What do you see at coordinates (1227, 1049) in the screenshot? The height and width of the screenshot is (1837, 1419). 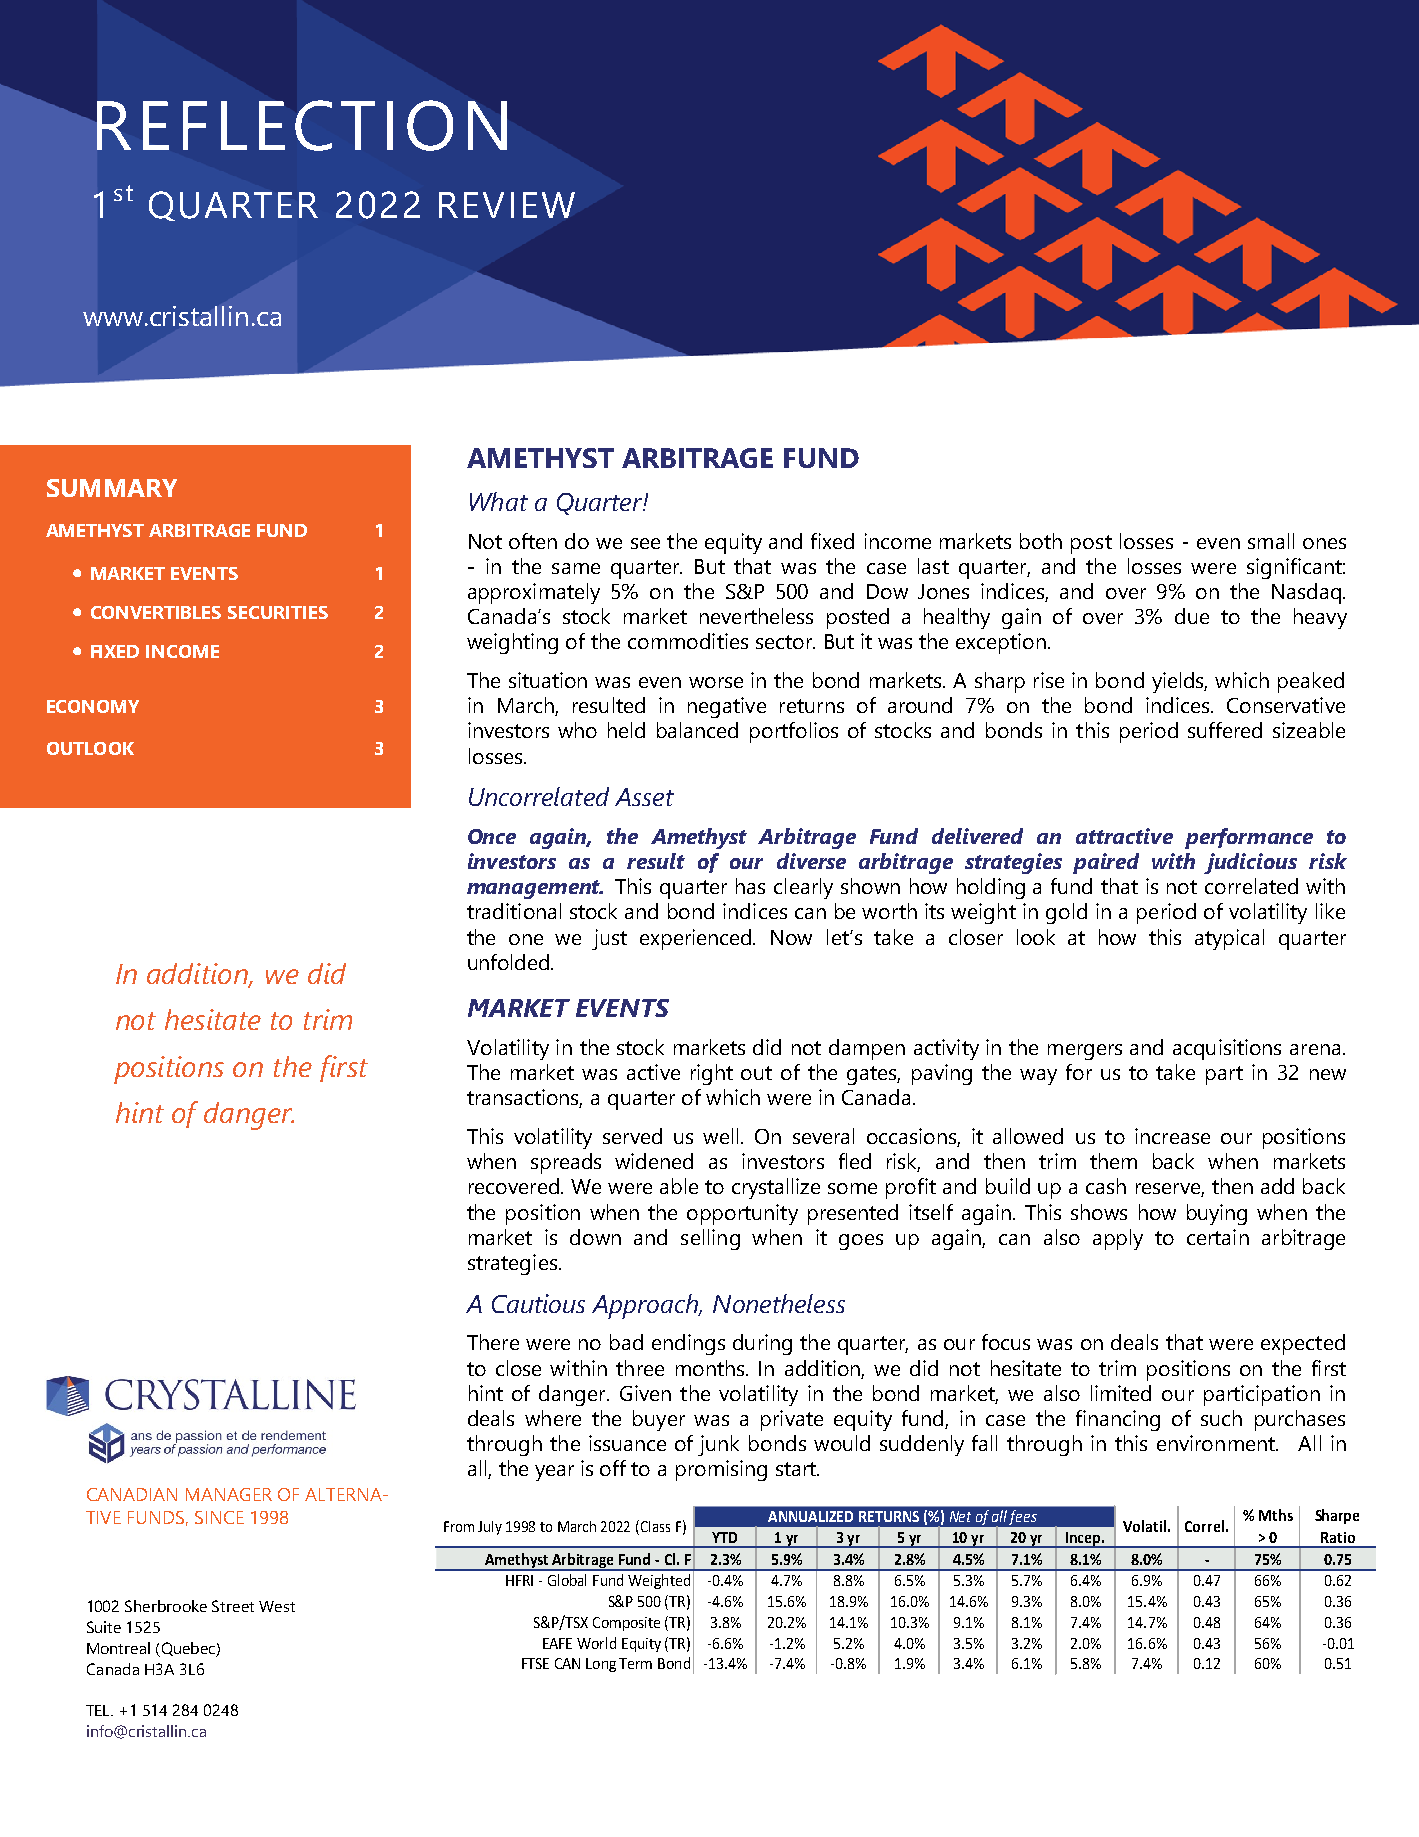 I see `acquisitions` at bounding box center [1227, 1049].
